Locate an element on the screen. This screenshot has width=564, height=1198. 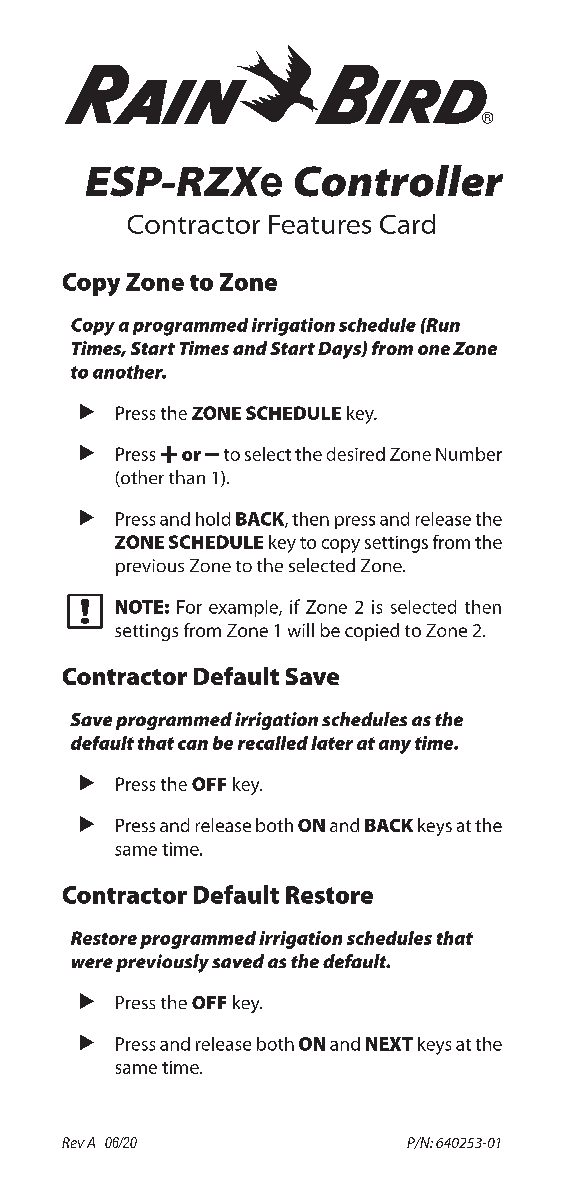
were is located at coordinates (92, 963).
